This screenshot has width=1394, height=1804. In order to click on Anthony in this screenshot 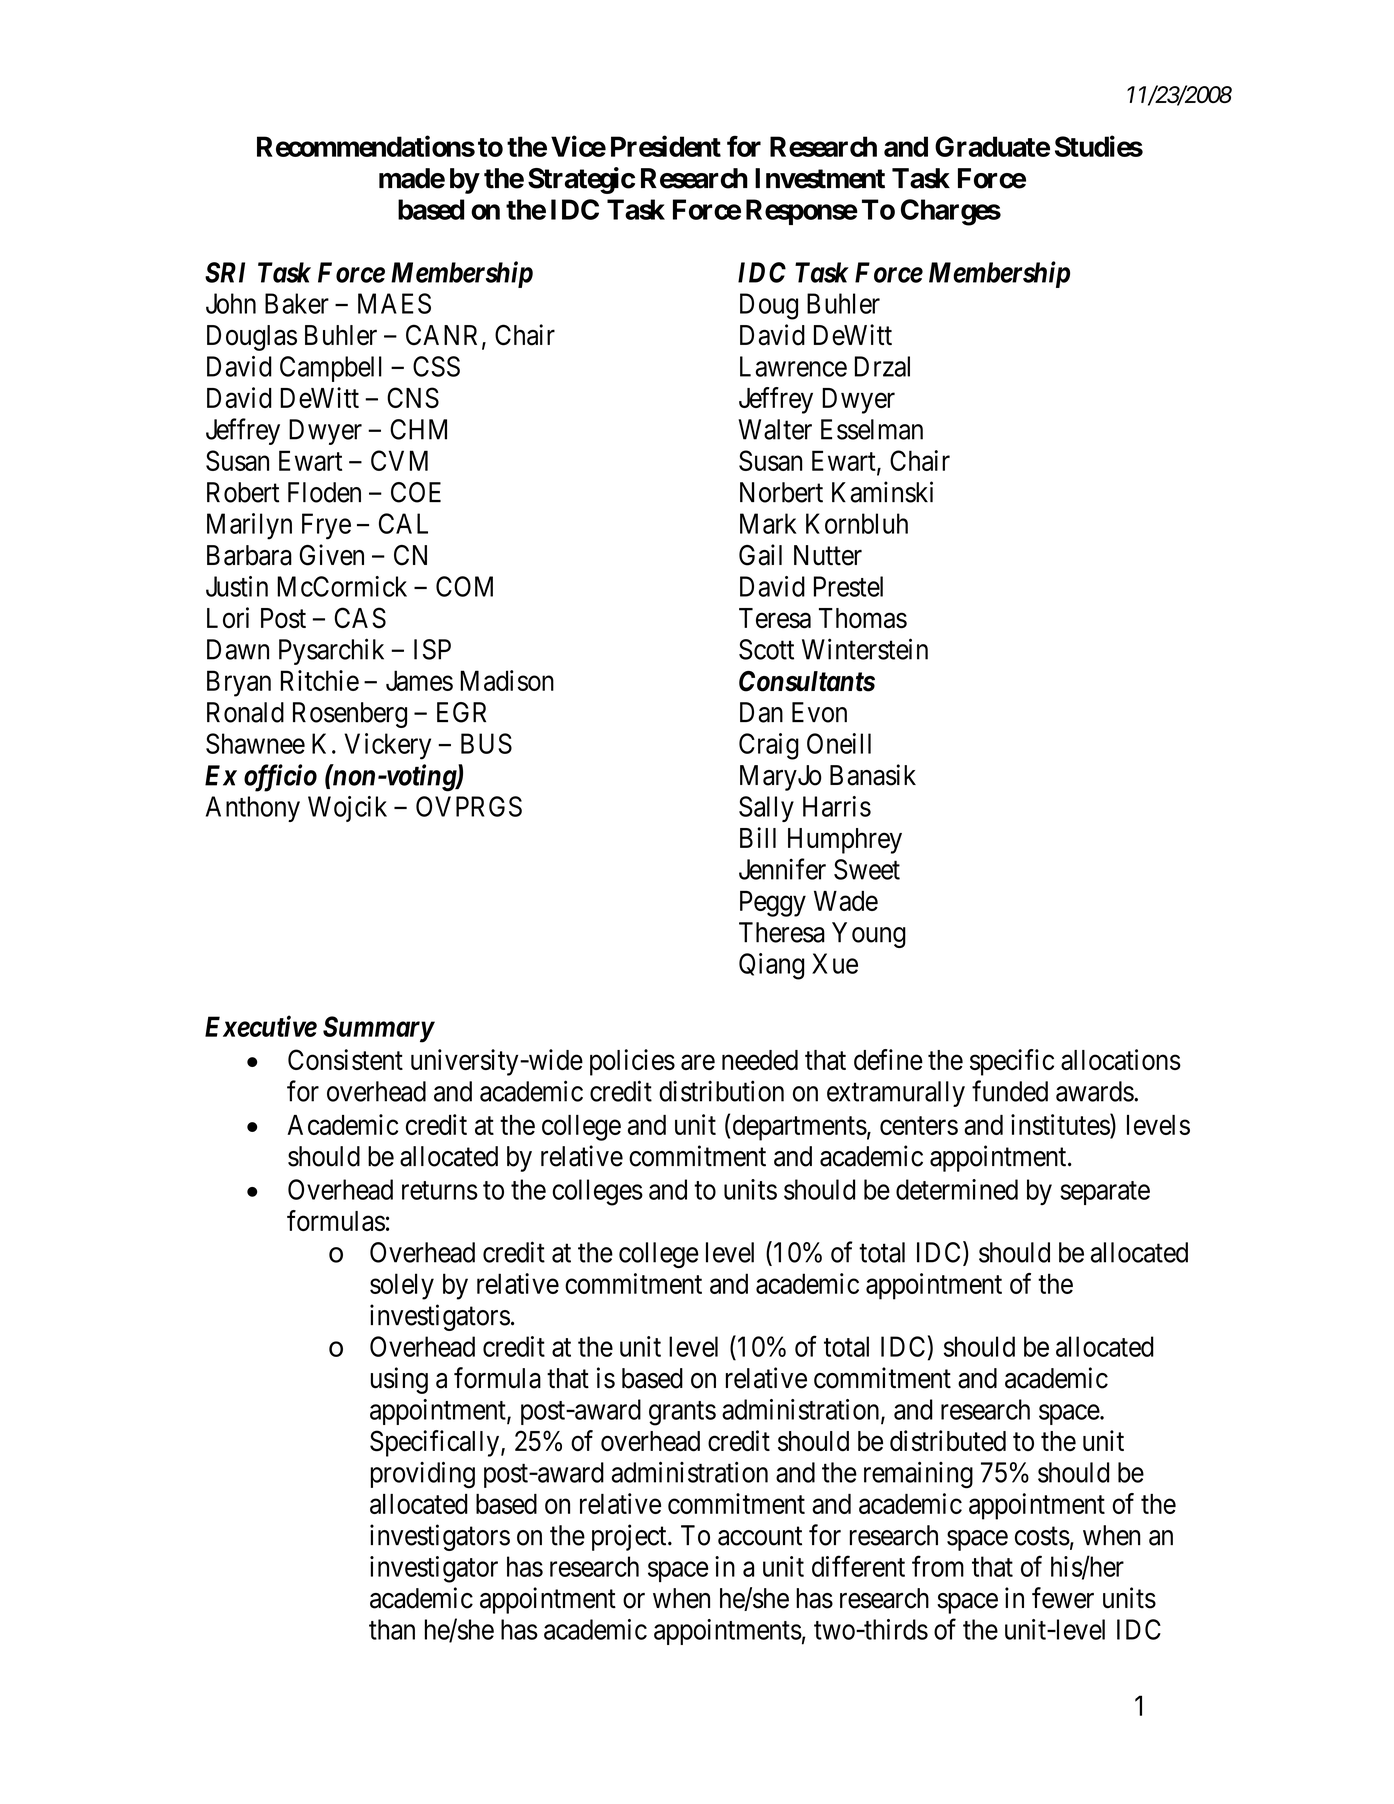, I will do `click(253, 809)`.
